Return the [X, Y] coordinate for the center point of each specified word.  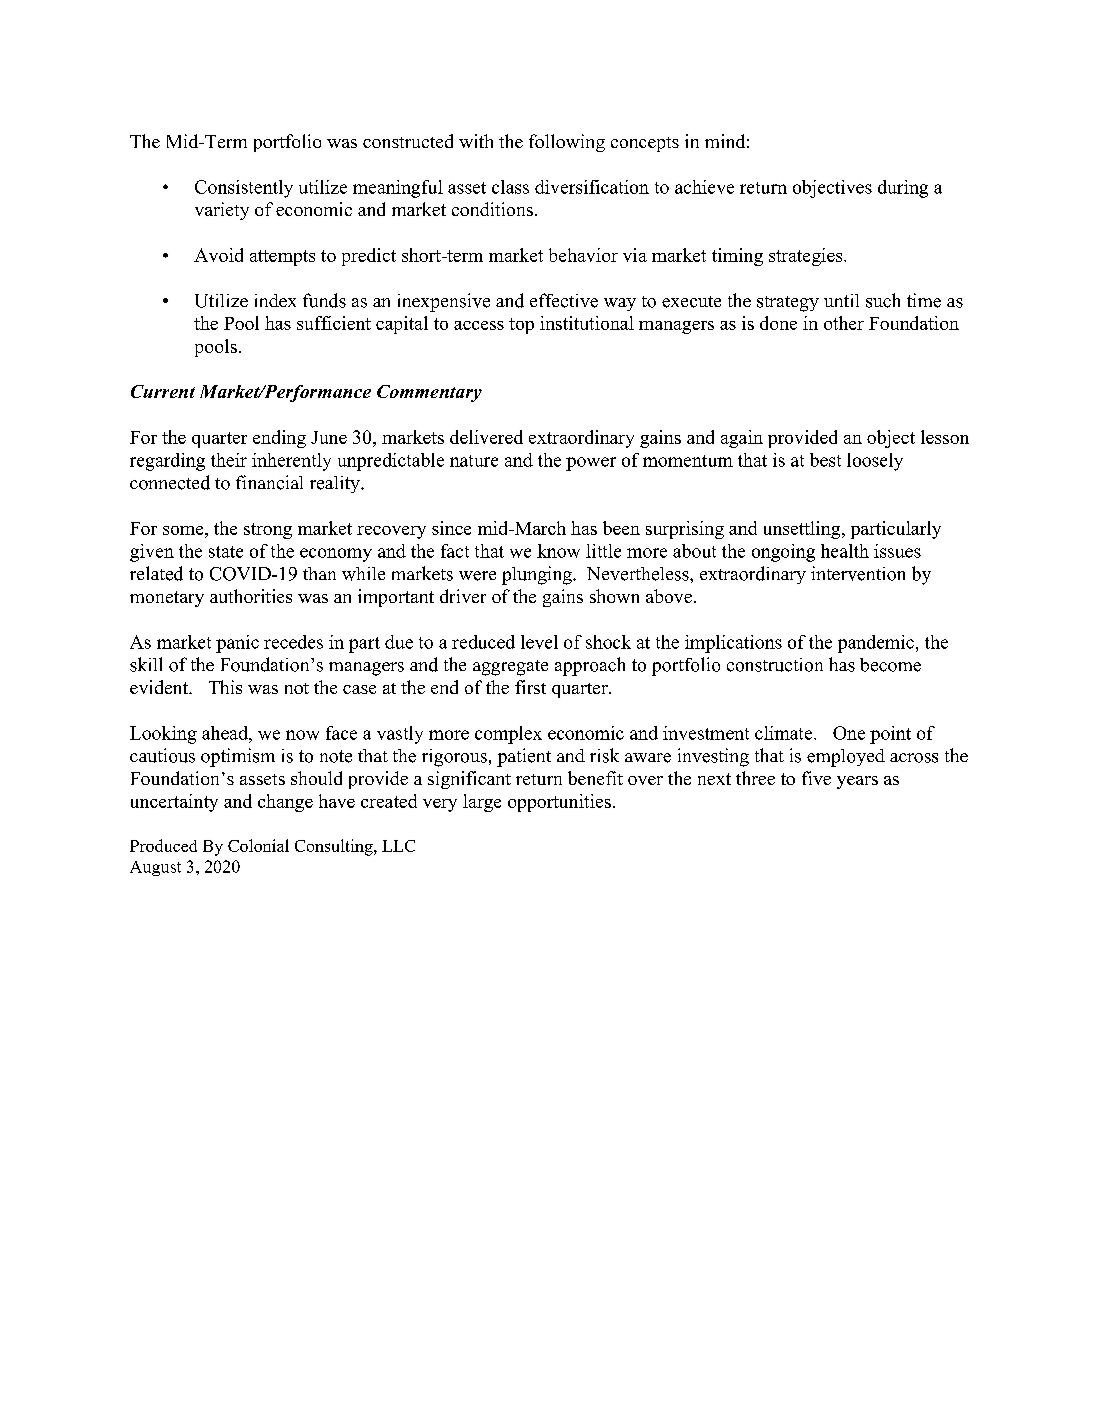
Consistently [244, 189]
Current [163, 391]
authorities [251, 596]
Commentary [429, 393]
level [539, 642]
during [903, 189]
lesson [945, 437]
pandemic [876, 644]
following [567, 143]
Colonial [258, 845]
